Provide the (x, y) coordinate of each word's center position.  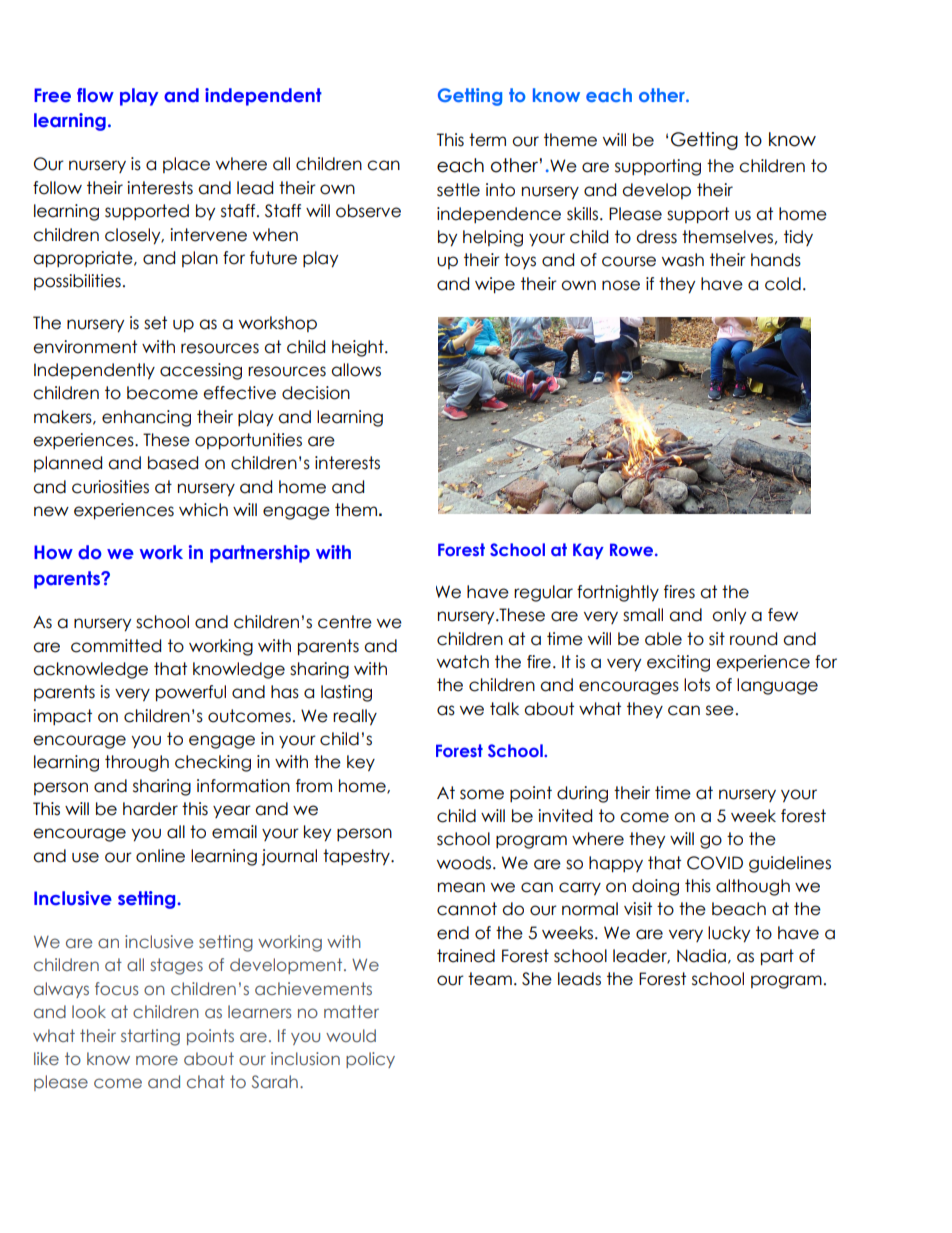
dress (656, 237)
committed (116, 646)
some (482, 794)
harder (150, 809)
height (359, 348)
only (729, 616)
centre (345, 622)
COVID (715, 863)
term (487, 140)
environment (85, 347)
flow (95, 95)
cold (783, 284)
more (157, 1060)
